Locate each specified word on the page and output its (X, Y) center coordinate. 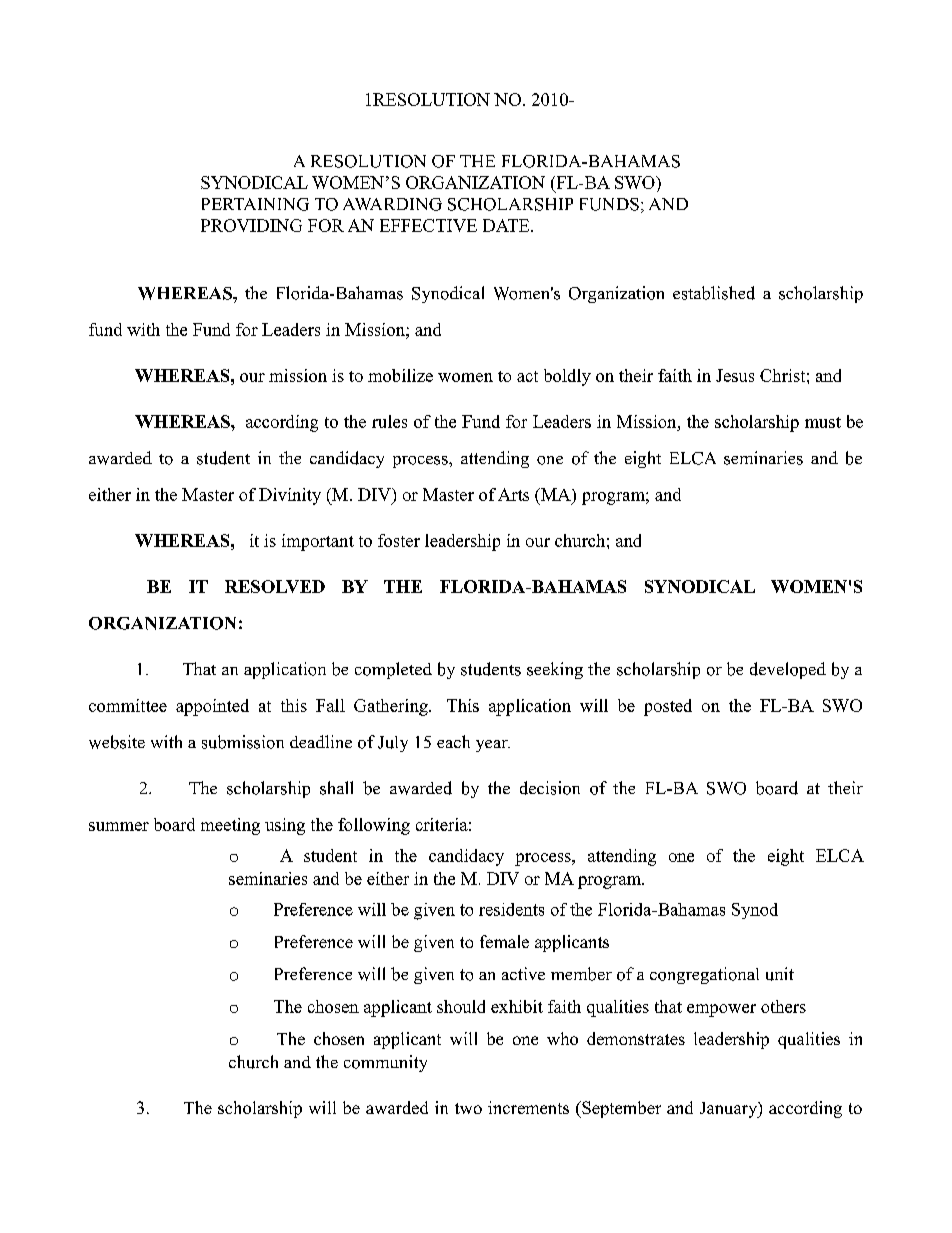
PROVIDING (251, 225)
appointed (212, 707)
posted (668, 707)
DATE (507, 225)
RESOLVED (275, 586)
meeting (230, 826)
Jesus (735, 375)
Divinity (290, 496)
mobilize (400, 375)
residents (511, 909)
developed (788, 670)
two (468, 1108)
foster (399, 540)
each (453, 741)
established (714, 293)
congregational (704, 975)
